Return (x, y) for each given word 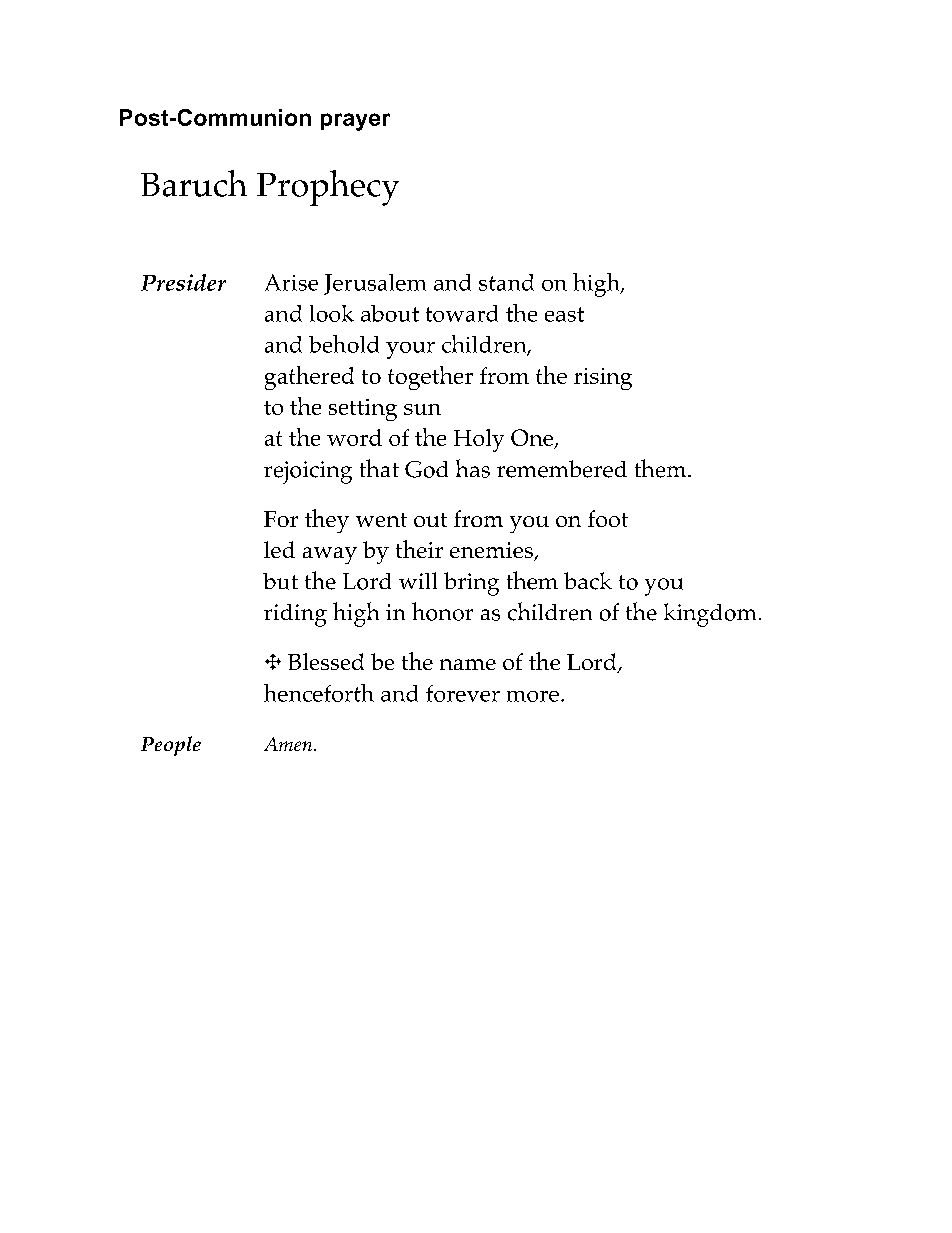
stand (506, 282)
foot (608, 518)
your (410, 350)
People (171, 746)
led (279, 549)
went (381, 520)
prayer (355, 122)
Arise (291, 282)
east (564, 314)
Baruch (194, 183)
